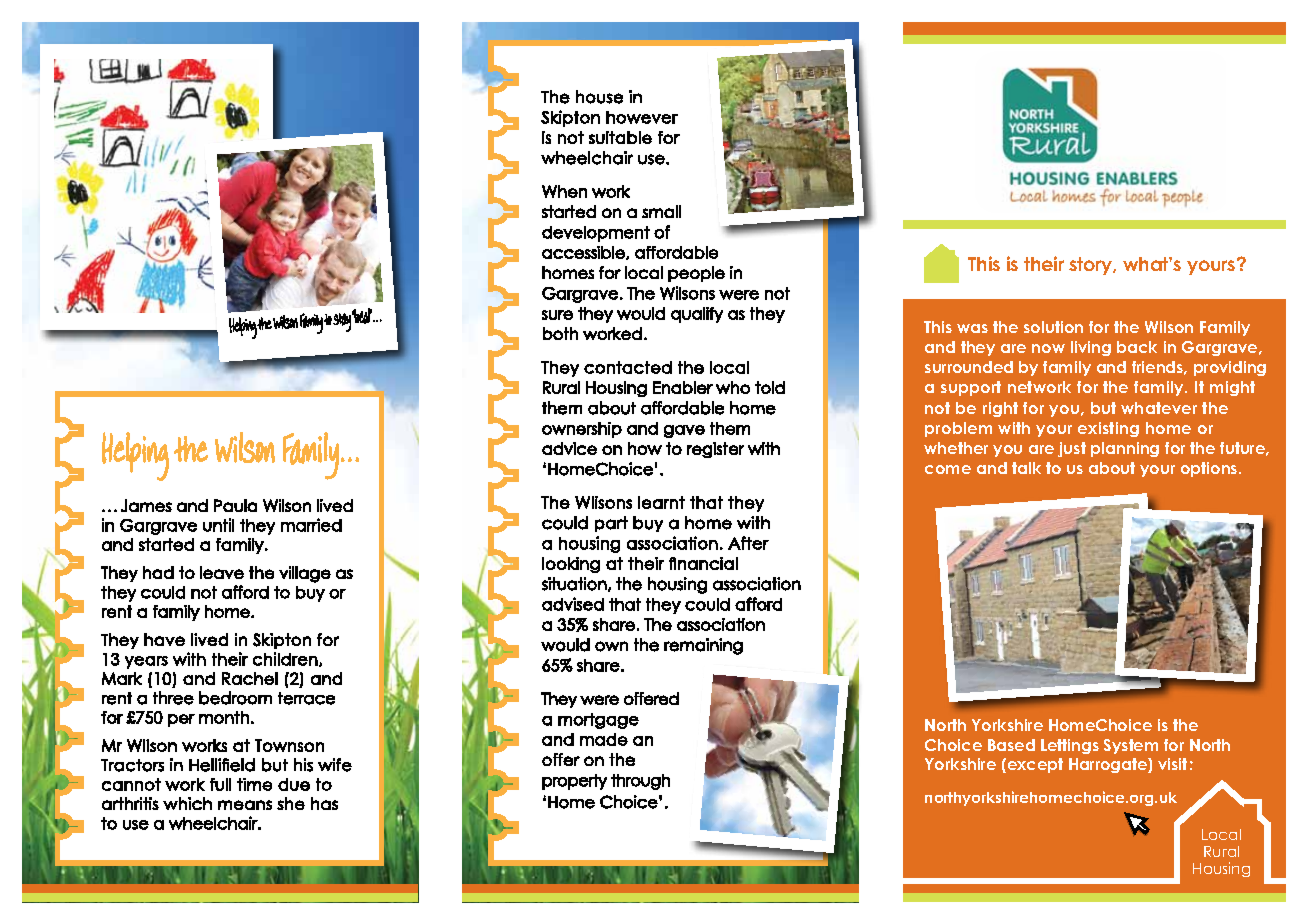 This screenshot has height=924, width=1308. Describe the element at coordinates (1221, 851) in the screenshot. I see `Rural` at that location.
